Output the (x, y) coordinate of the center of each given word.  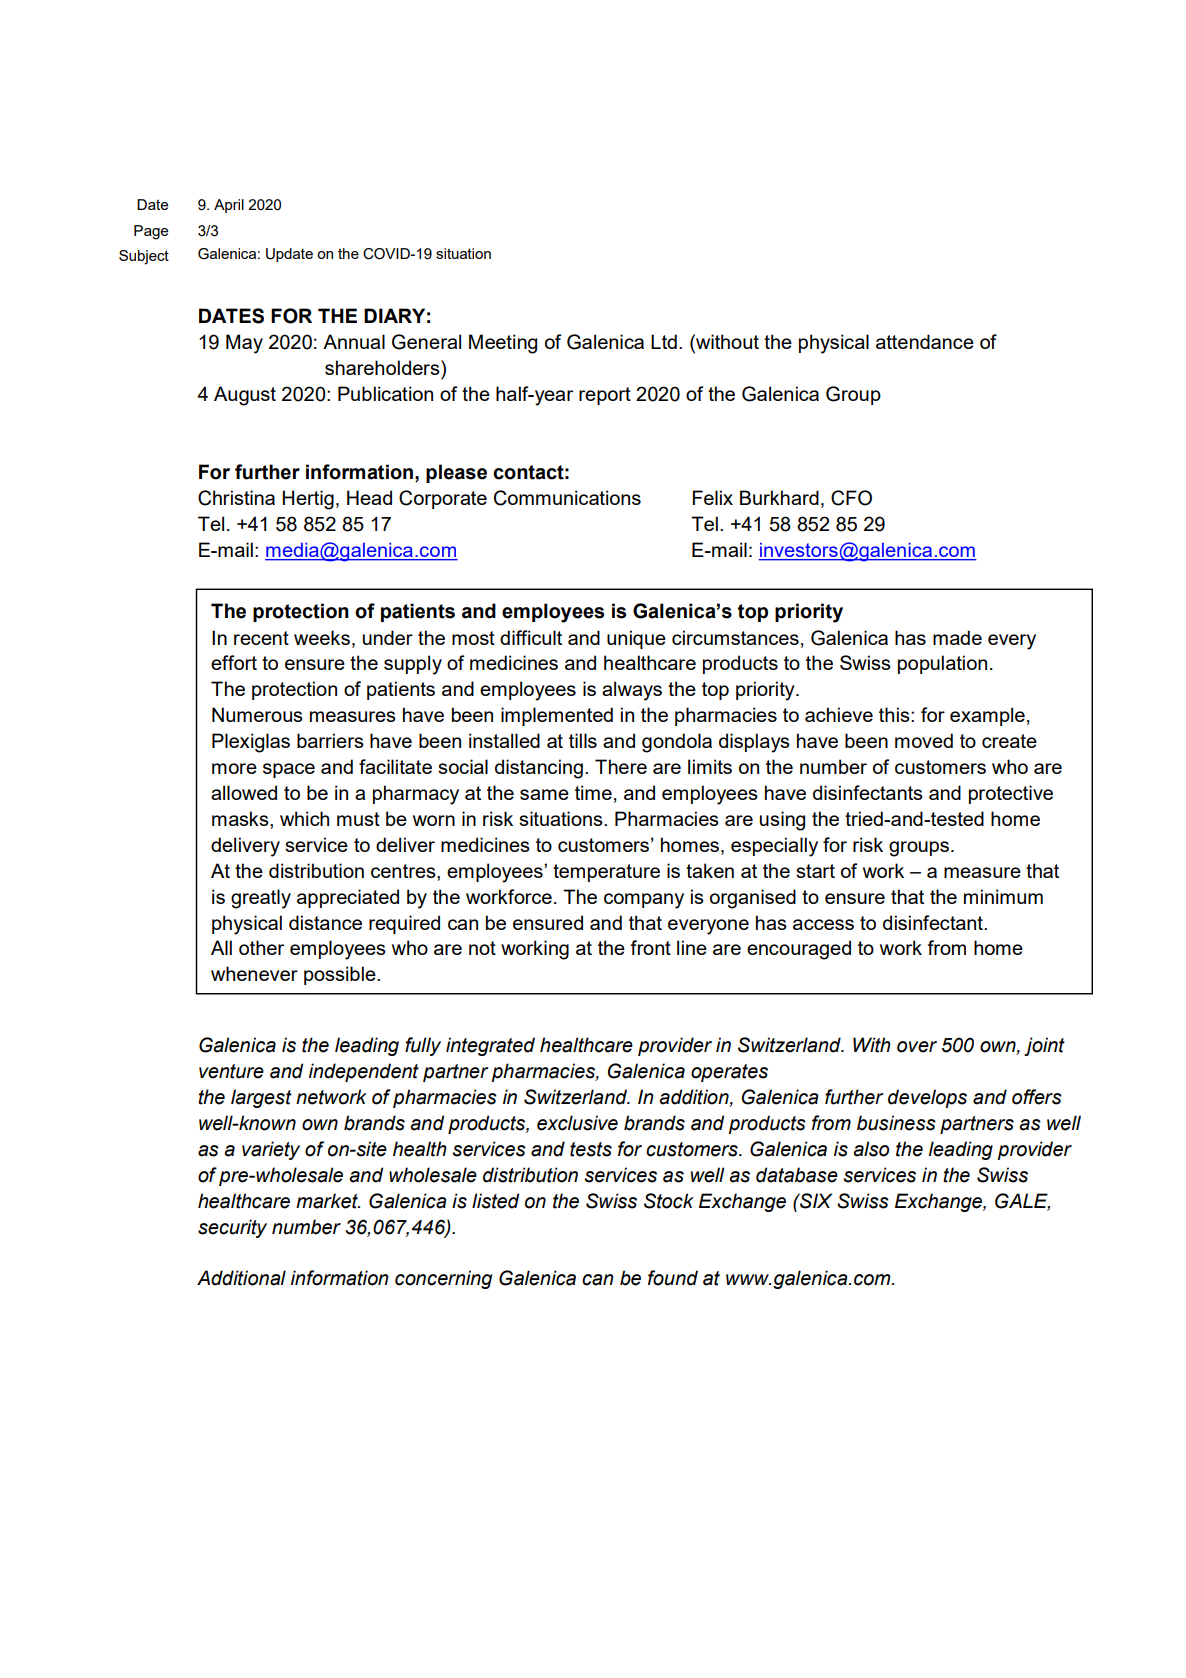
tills (583, 740)
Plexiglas (251, 743)
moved (924, 740)
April (229, 206)
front (650, 947)
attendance (925, 341)
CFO (851, 498)
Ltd (664, 341)
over (917, 1047)
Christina (236, 498)
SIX (815, 1201)
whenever (254, 973)
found (673, 1278)
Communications (567, 498)
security (232, 1228)
